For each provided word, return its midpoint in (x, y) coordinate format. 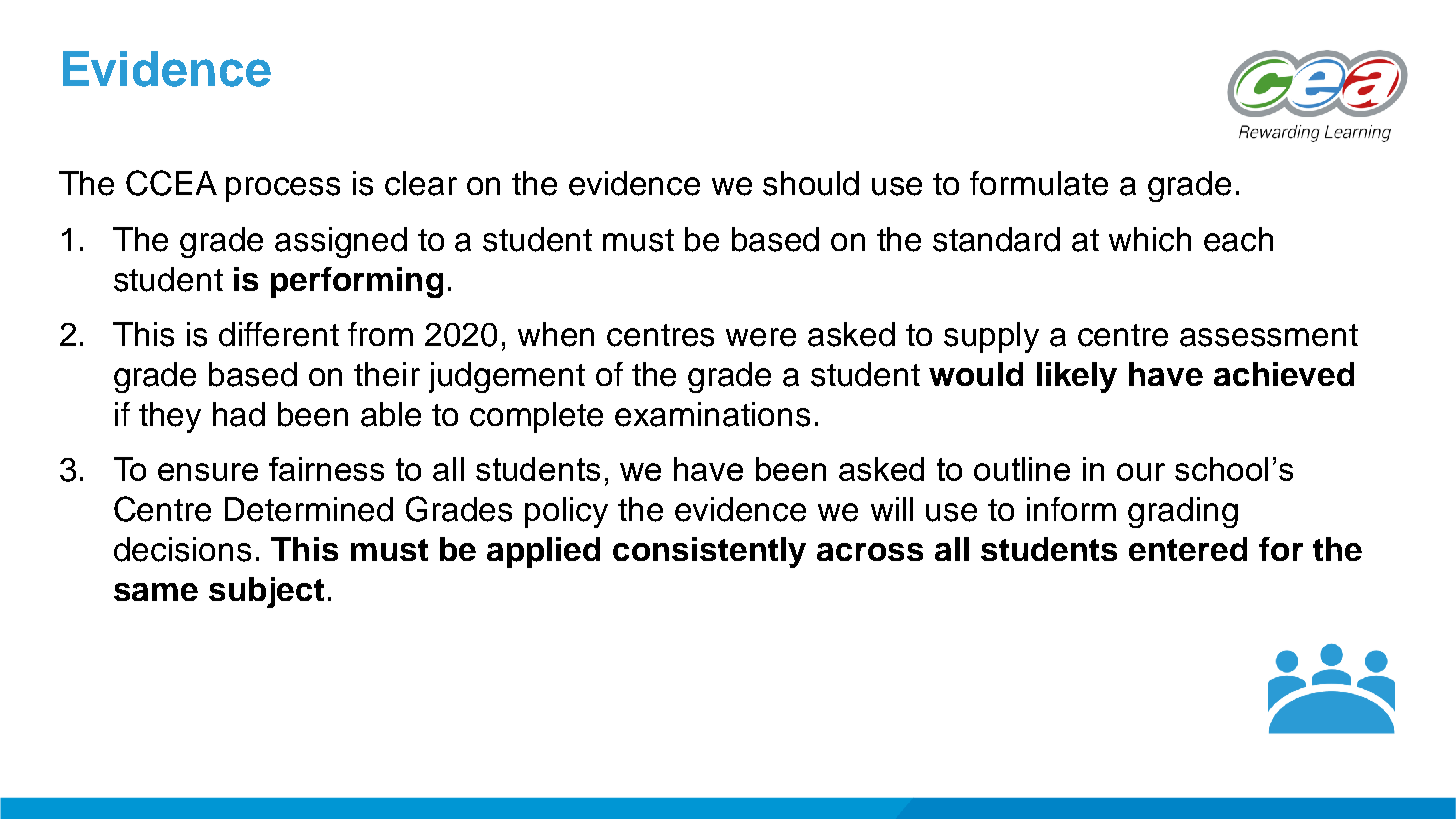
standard (996, 239)
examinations (712, 414)
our (1141, 472)
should (811, 183)
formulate (1039, 183)
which (1150, 239)
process (283, 189)
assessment (1269, 335)
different (279, 334)
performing (357, 282)
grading (1183, 512)
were (761, 337)
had (239, 414)
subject (266, 592)
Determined (309, 509)
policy (566, 512)
